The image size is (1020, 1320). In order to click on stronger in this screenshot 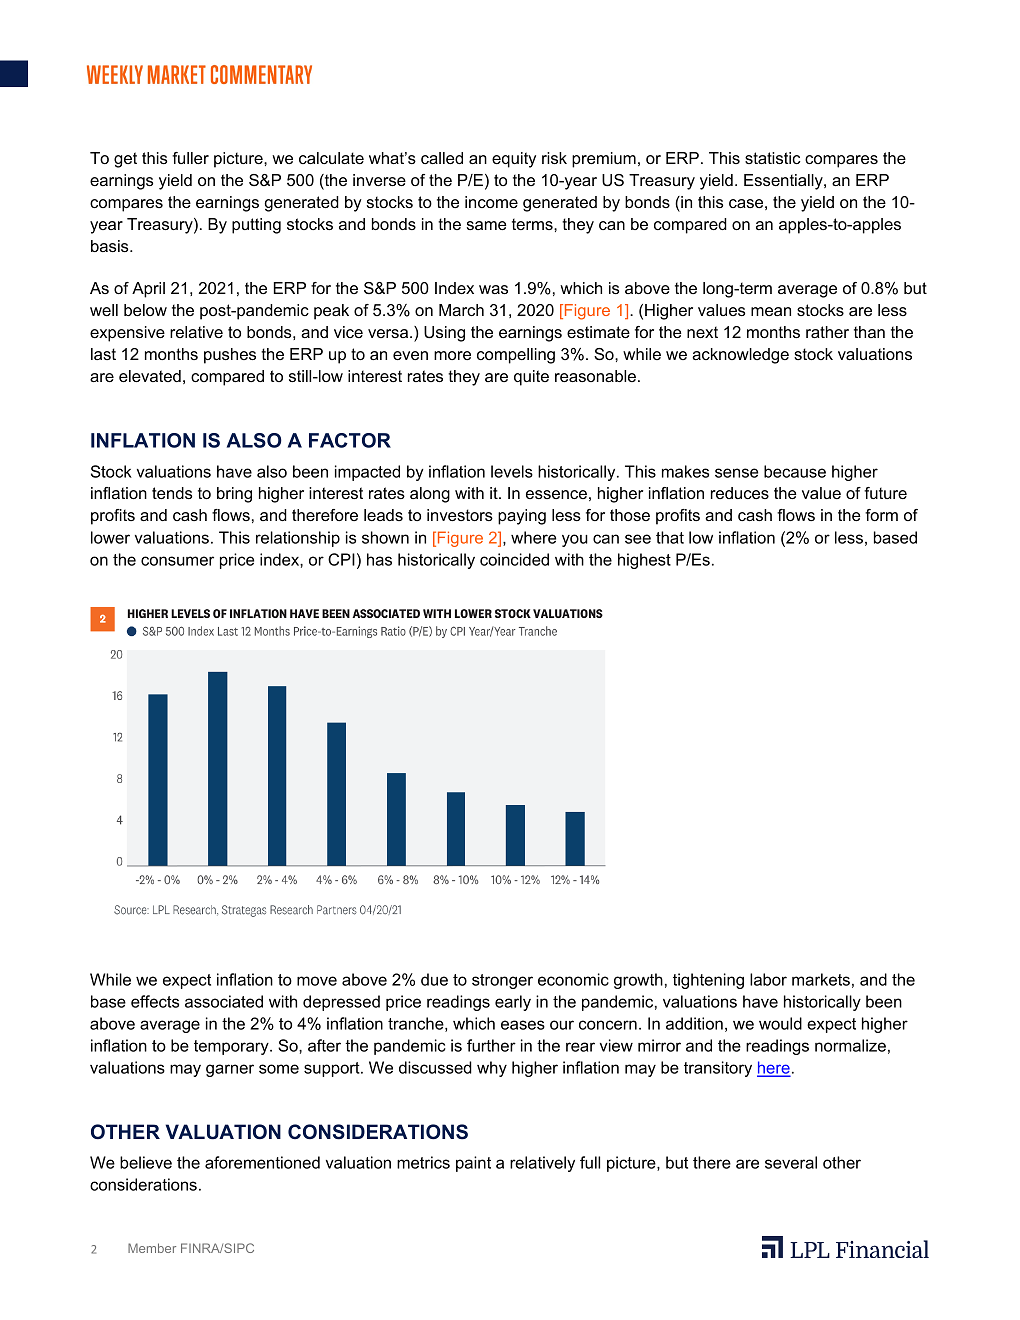, I will do `click(502, 981)`.
